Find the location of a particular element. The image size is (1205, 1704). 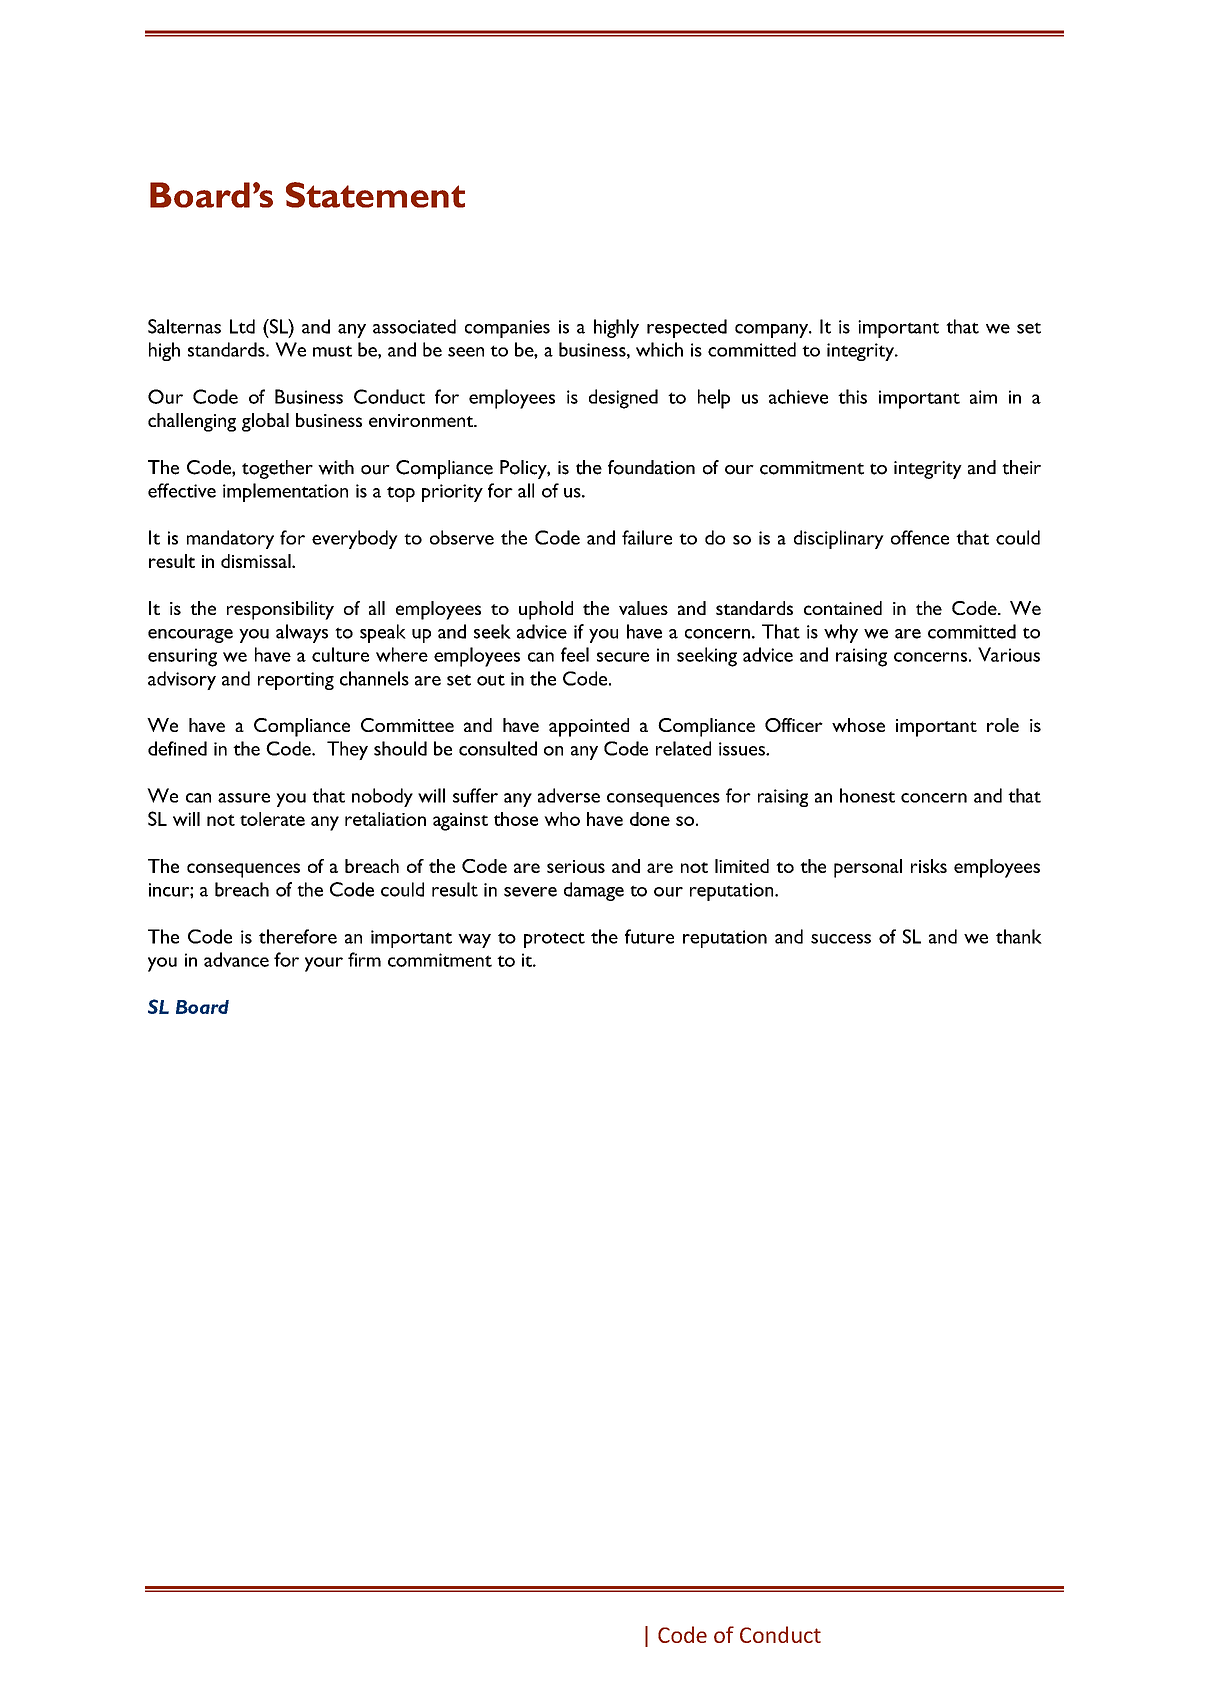

values is located at coordinates (643, 608).
